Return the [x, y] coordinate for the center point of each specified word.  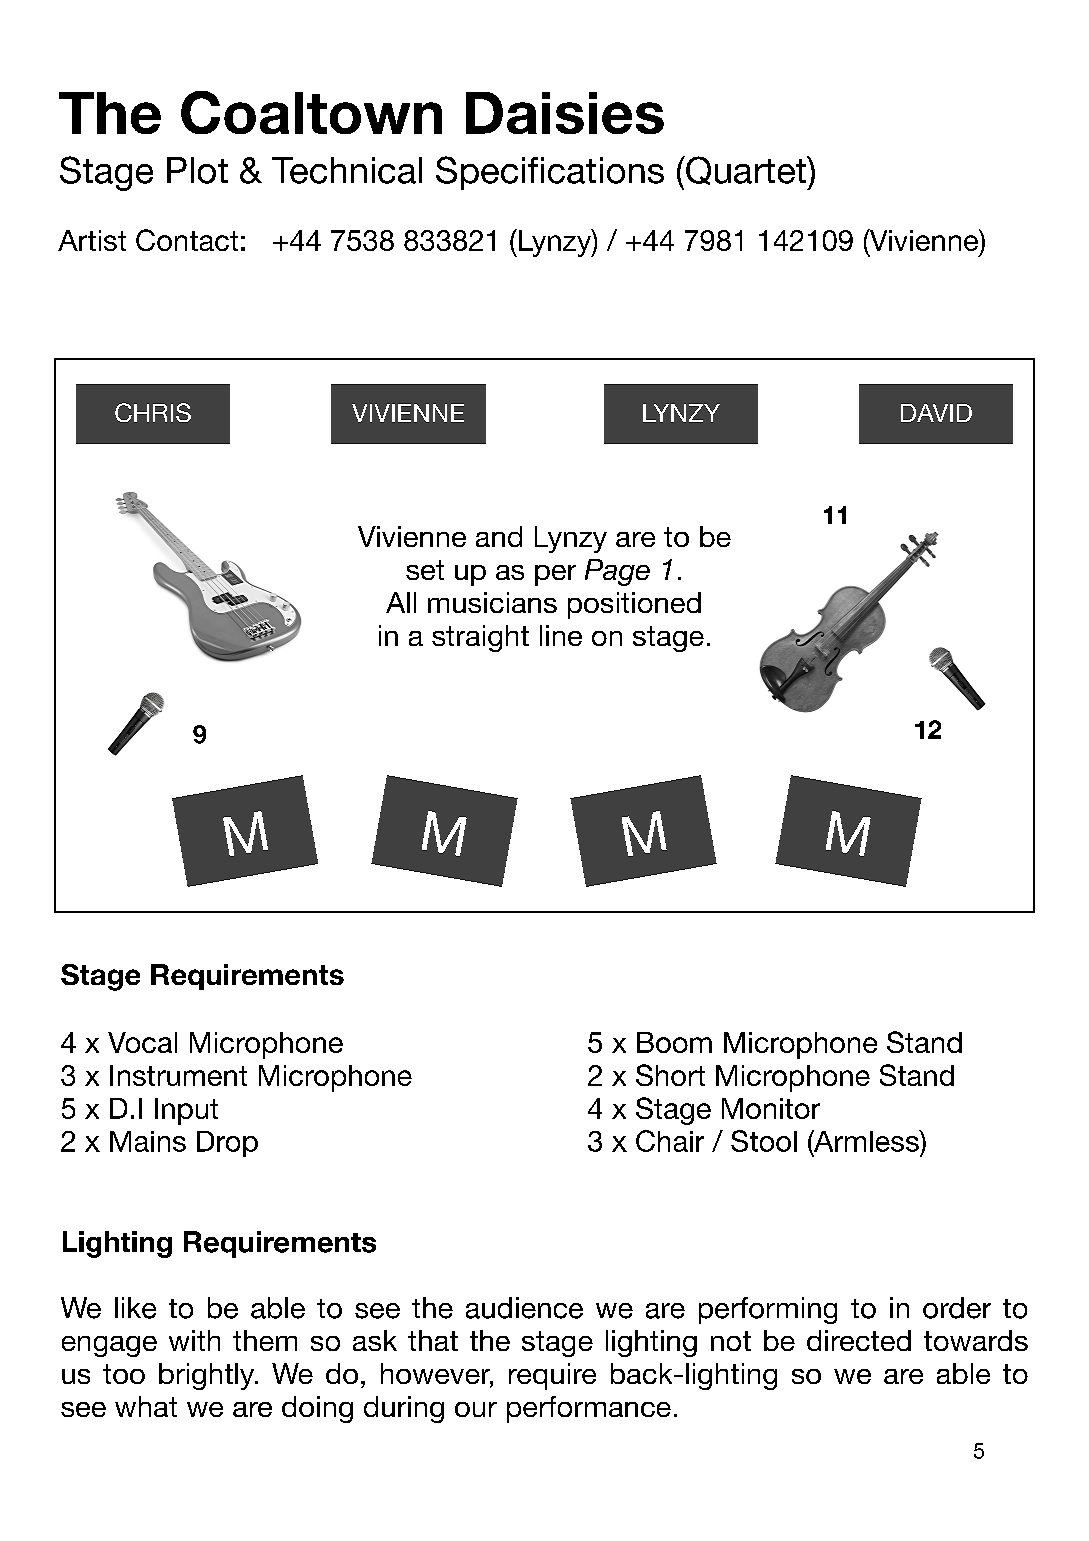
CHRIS [153, 412]
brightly [208, 1376]
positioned [634, 605]
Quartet [746, 170]
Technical [347, 170]
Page [617, 572]
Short [670, 1075]
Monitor [771, 1108]
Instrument [178, 1075]
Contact [187, 240]
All [401, 602]
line [561, 635]
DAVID [936, 413]
